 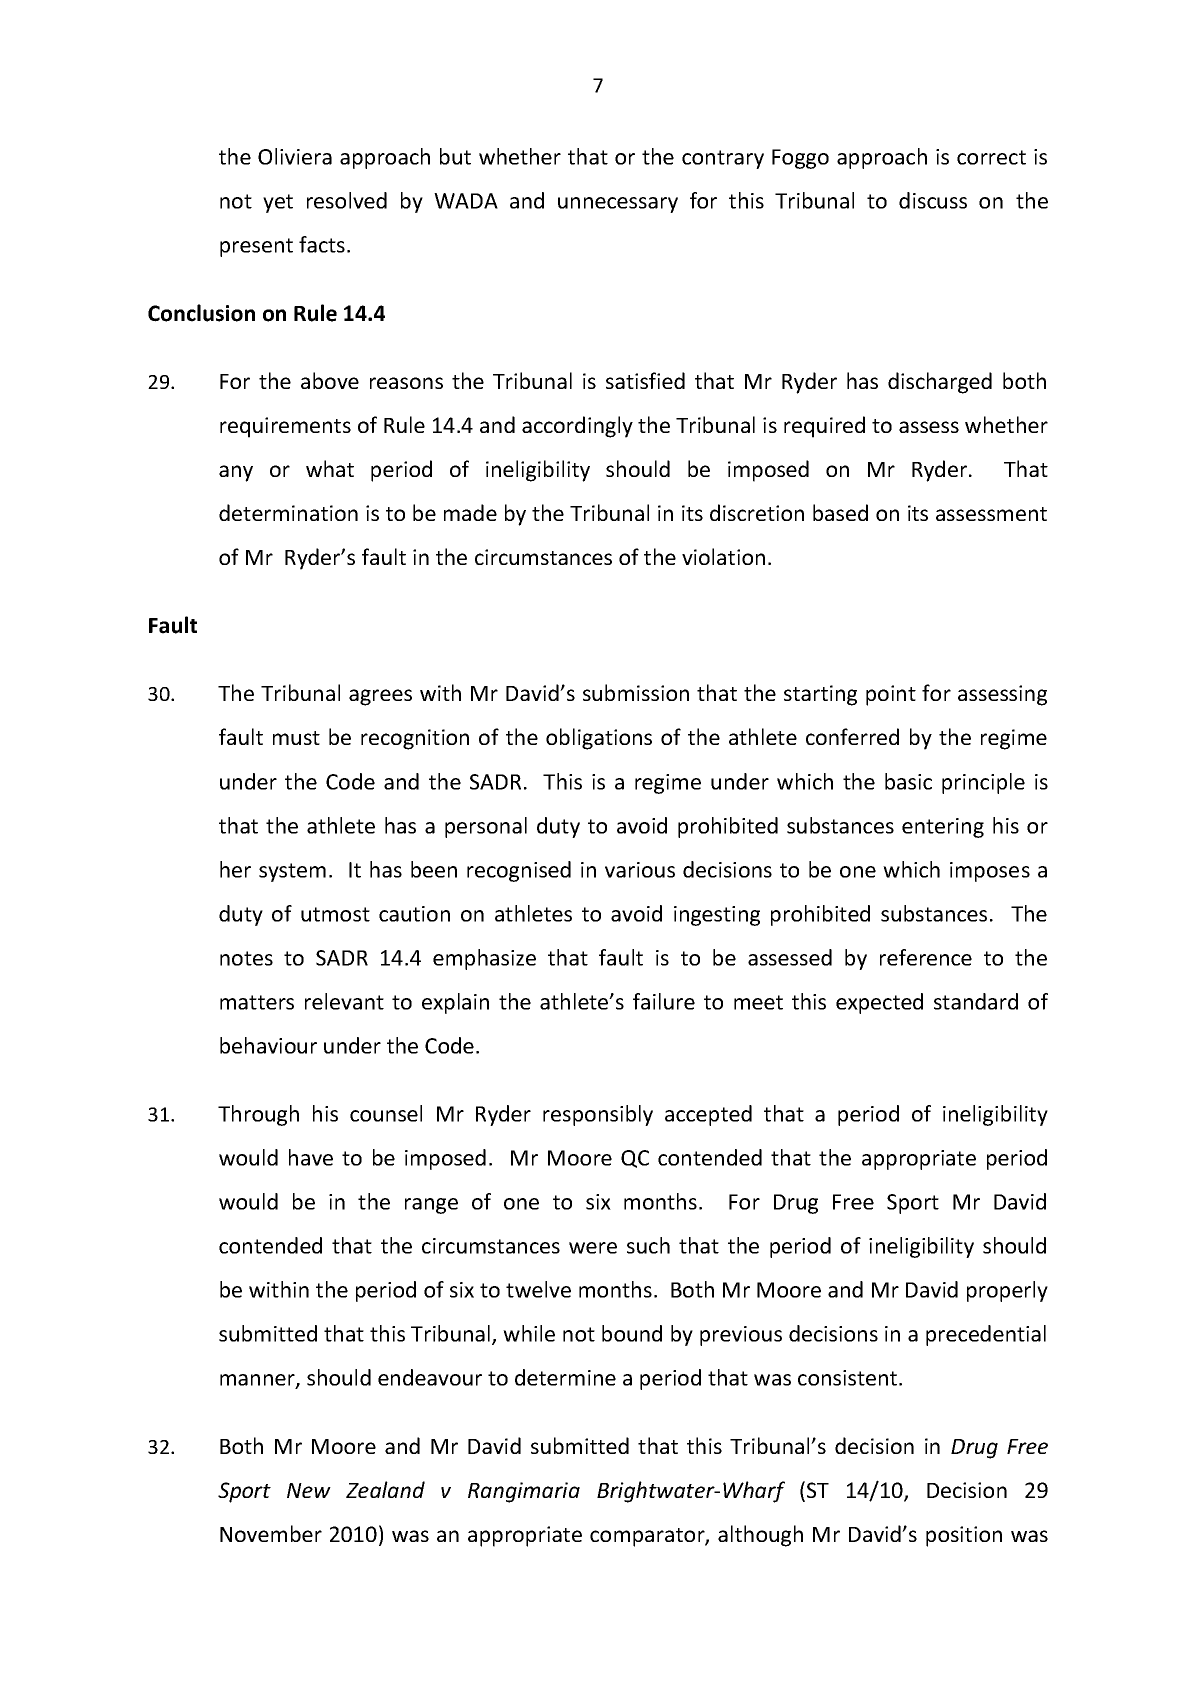 I want to click on have, so click(x=311, y=1157).
